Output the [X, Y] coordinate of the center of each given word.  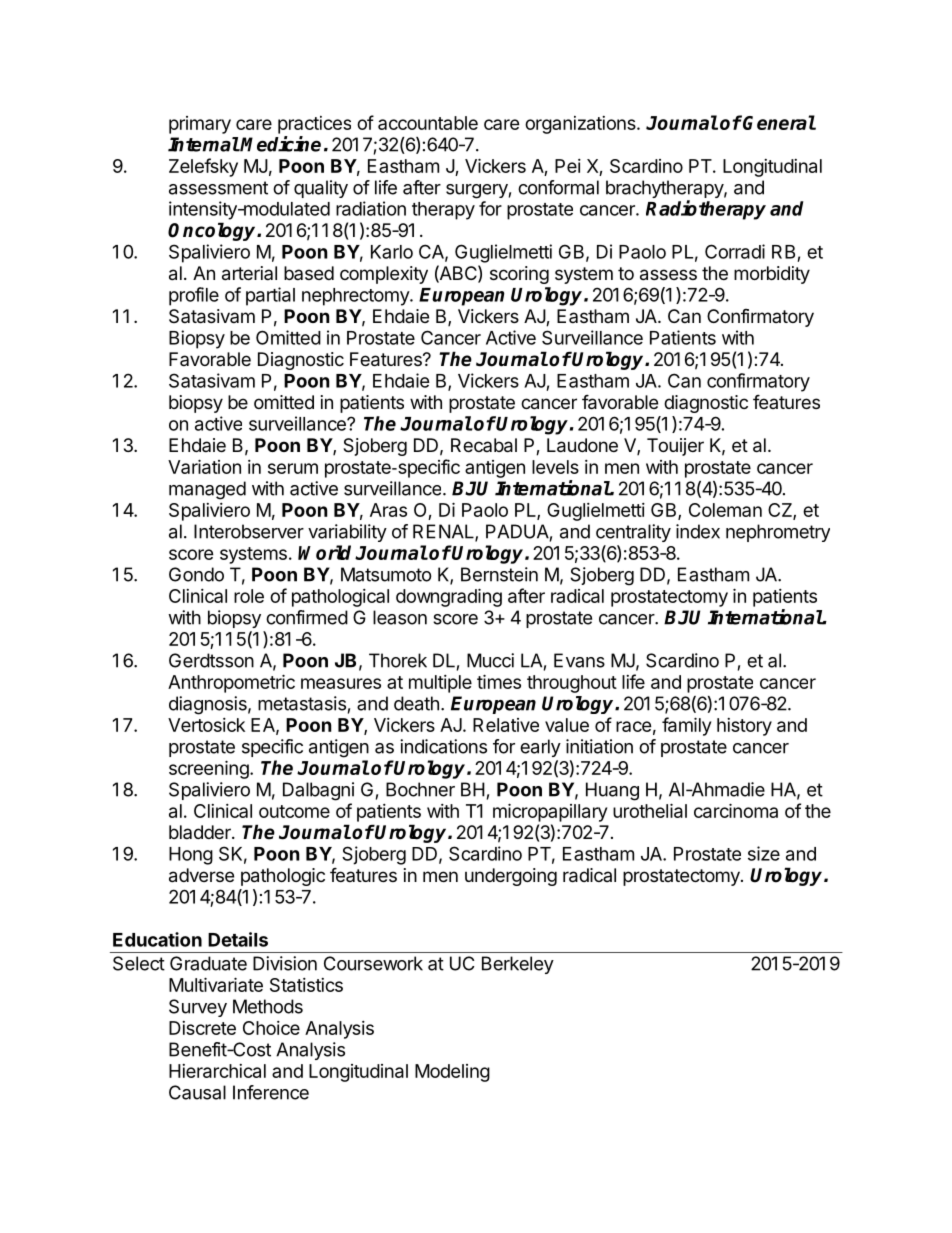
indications [443, 746]
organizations [581, 125]
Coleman [725, 510]
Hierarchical [217, 1071]
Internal [204, 144]
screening [209, 769]
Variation [204, 466]
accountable [428, 123]
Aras [388, 510]
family [686, 726]
